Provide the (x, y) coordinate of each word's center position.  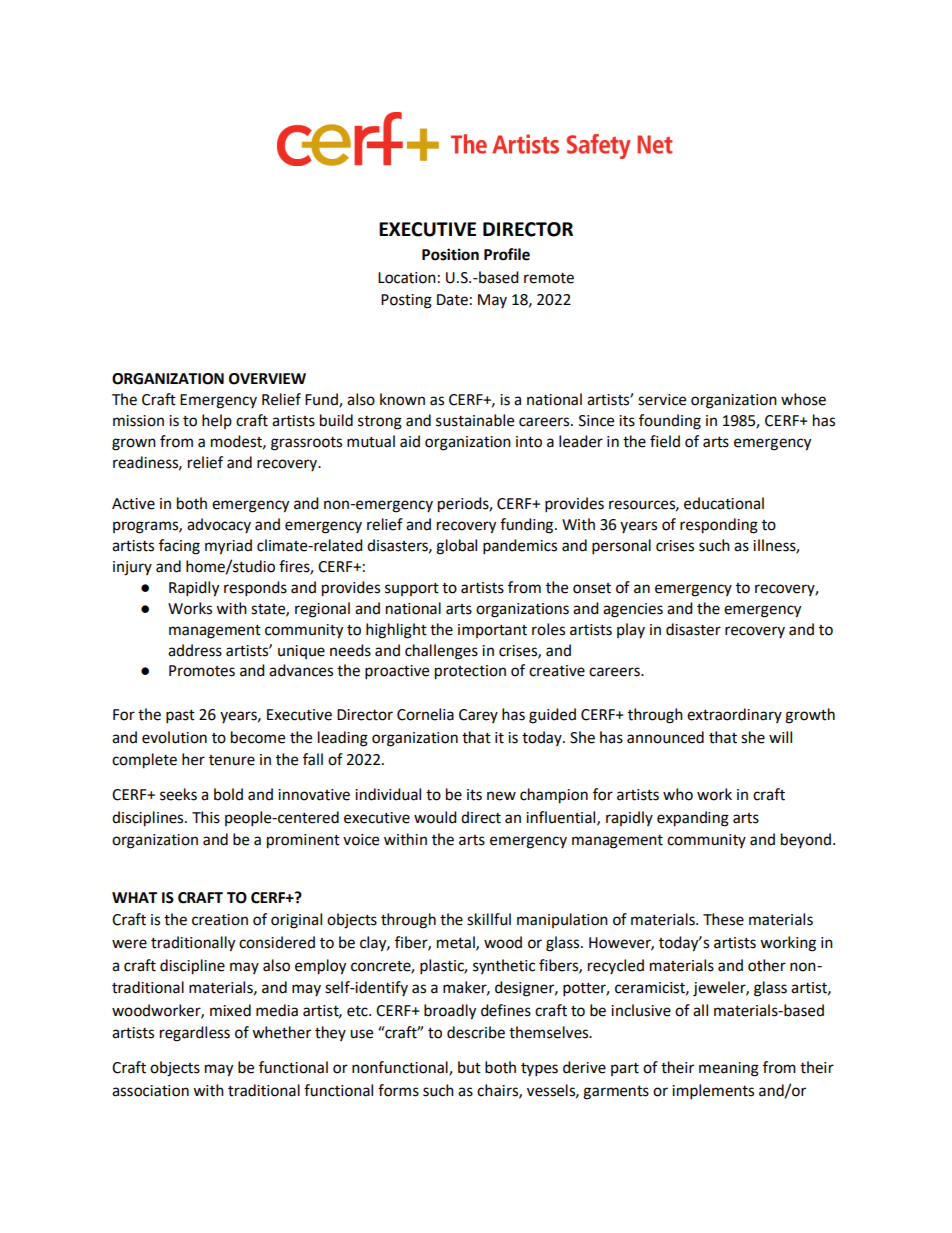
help (217, 421)
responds (255, 589)
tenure (232, 760)
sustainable (475, 420)
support (412, 589)
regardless (195, 1034)
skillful (489, 919)
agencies (633, 610)
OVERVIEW (267, 379)
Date (452, 300)
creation (220, 920)
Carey (478, 716)
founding (670, 422)
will (780, 737)
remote (549, 278)
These (723, 919)
